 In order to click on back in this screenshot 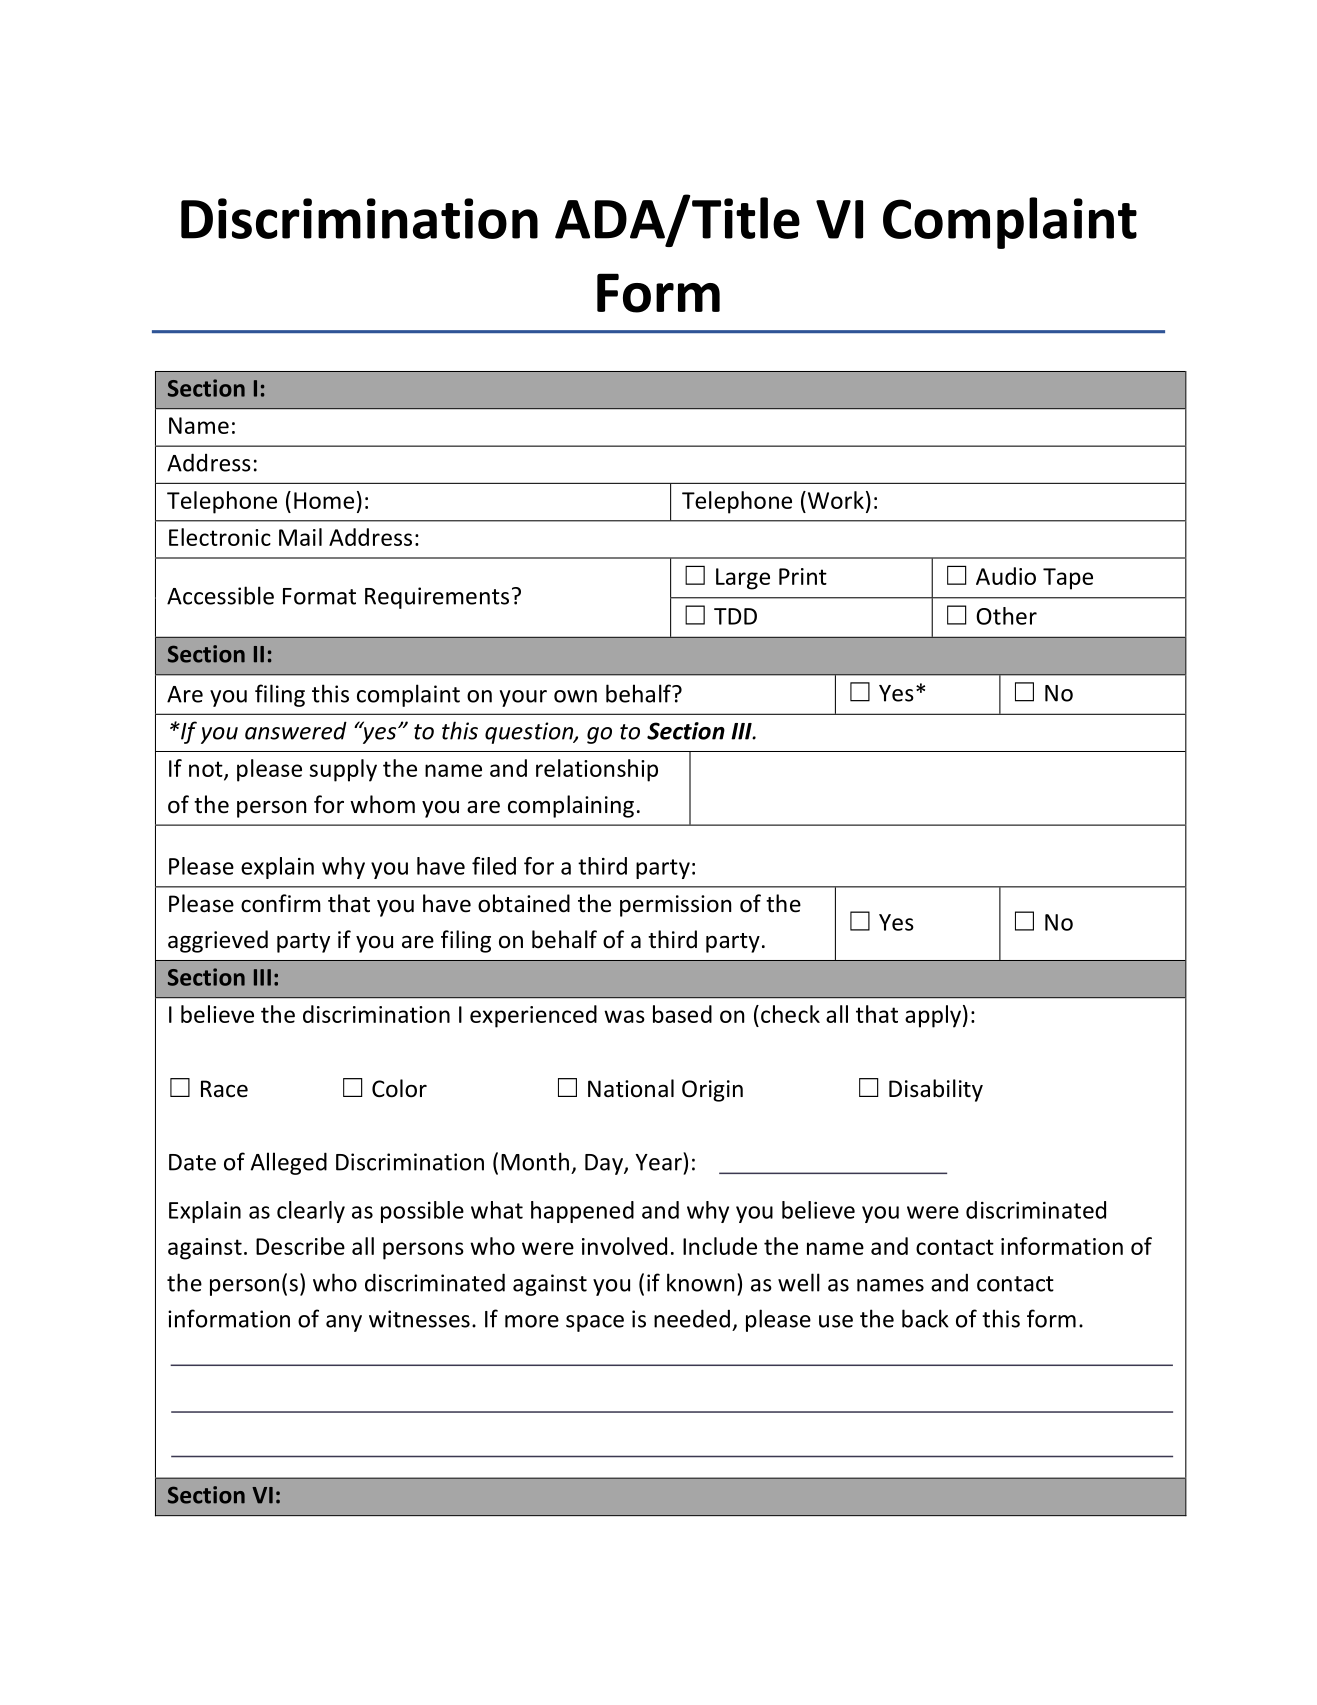, I will do `click(925, 1318)`.
